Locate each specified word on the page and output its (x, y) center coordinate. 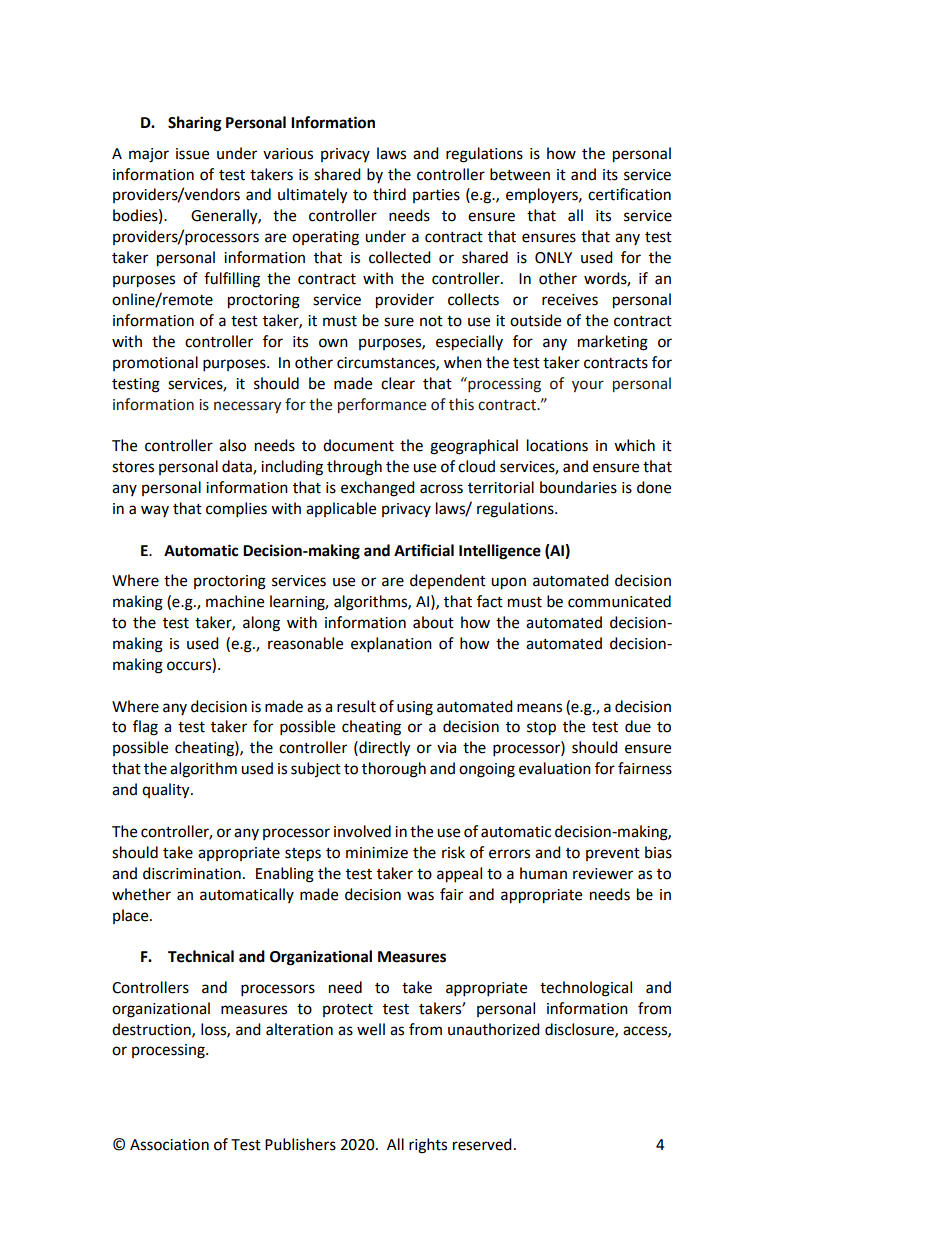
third (389, 194)
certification (629, 194)
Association (169, 1145)
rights (428, 1146)
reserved (482, 1144)
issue (192, 154)
